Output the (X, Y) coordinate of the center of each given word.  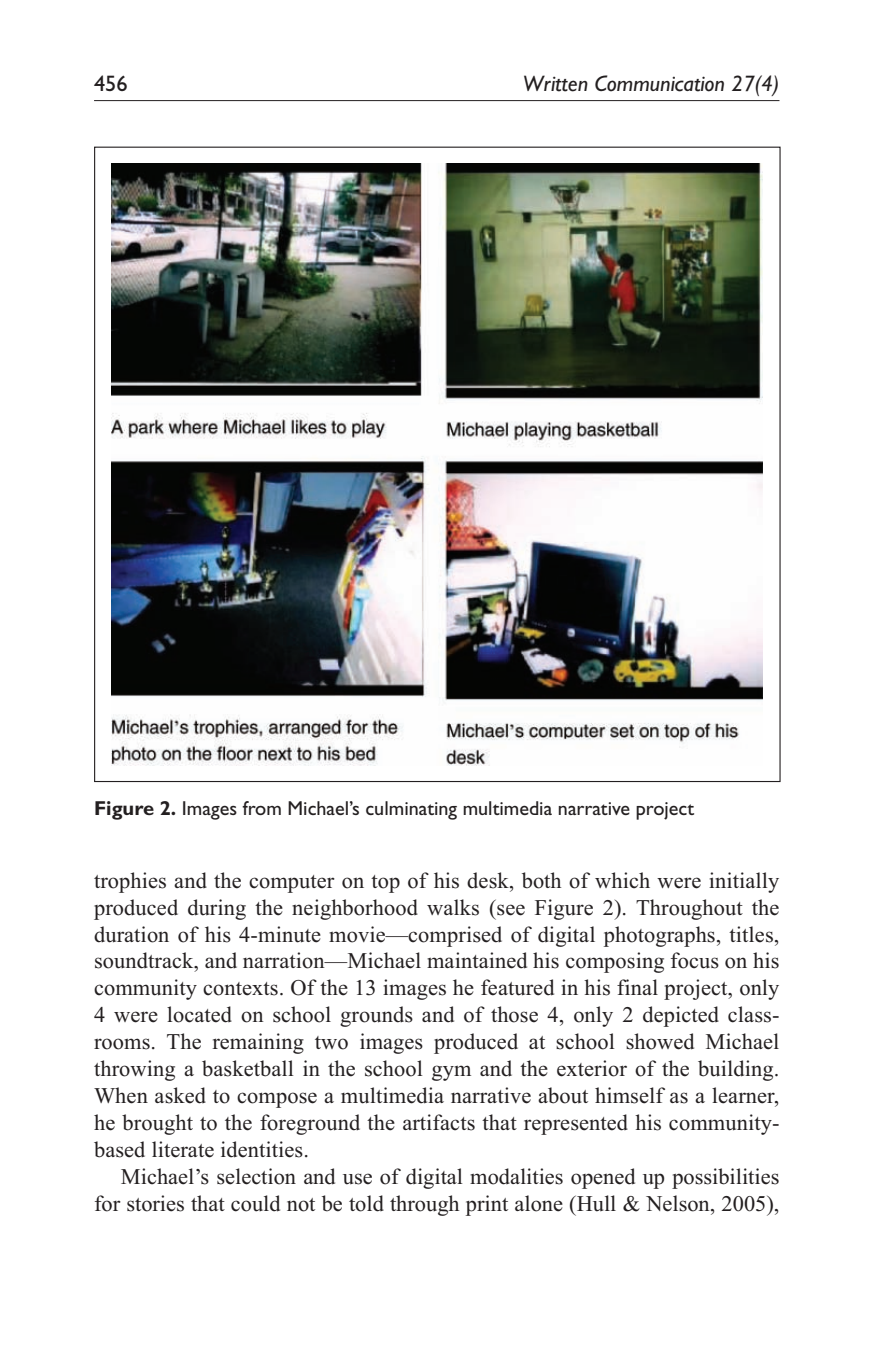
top (385, 884)
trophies (130, 882)
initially (744, 882)
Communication (659, 83)
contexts (240, 989)
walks (453, 907)
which (622, 880)
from (261, 808)
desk (489, 880)
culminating (411, 810)
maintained (477, 960)
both (541, 880)
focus (695, 960)
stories (155, 1203)
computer (292, 884)
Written (556, 83)
